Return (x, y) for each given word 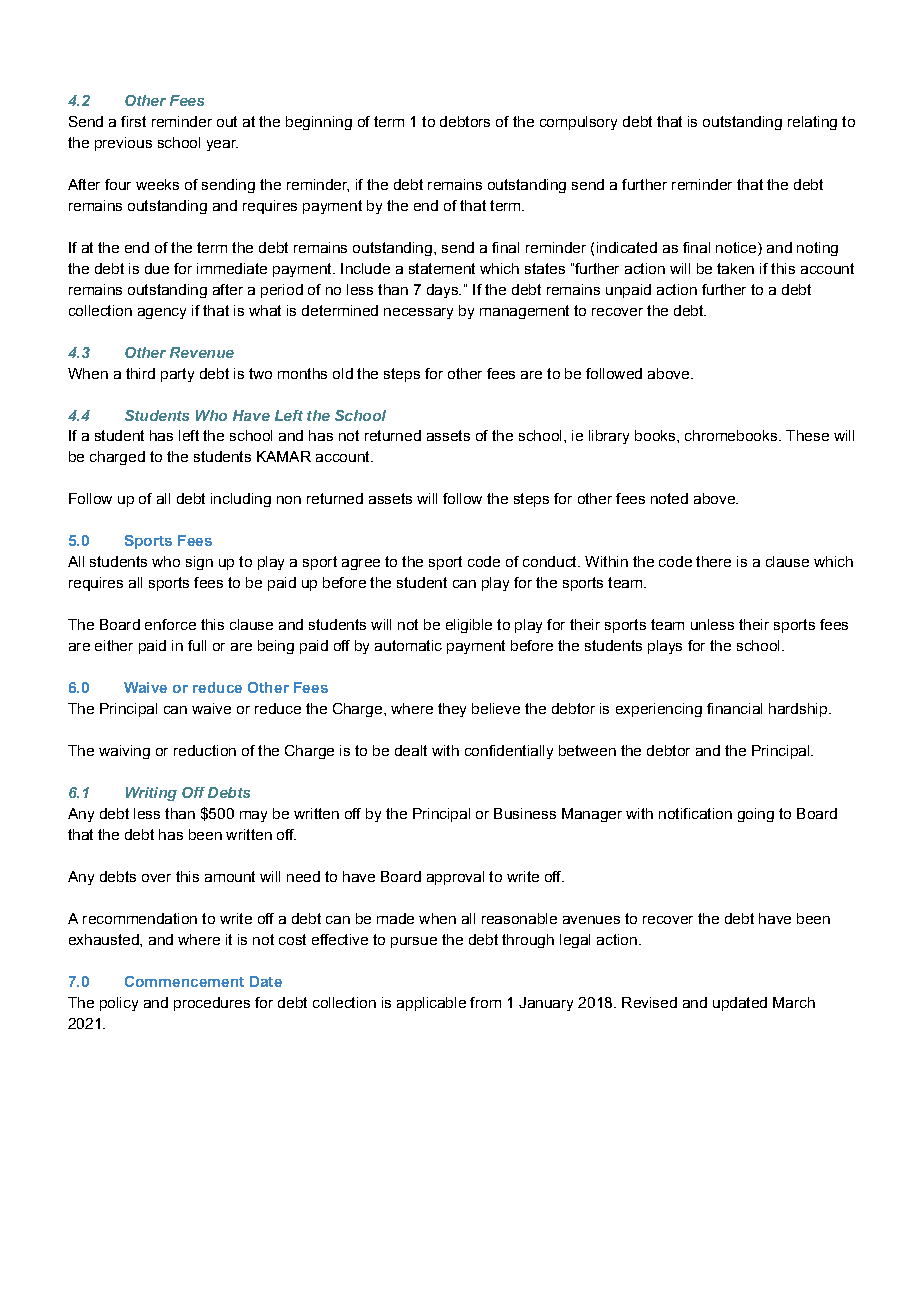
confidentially (509, 752)
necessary (418, 313)
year (222, 145)
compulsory (578, 123)
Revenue (202, 352)
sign (199, 563)
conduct (551, 561)
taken (735, 268)
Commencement (184, 981)
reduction (205, 750)
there (713, 561)
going (756, 815)
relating (812, 123)
